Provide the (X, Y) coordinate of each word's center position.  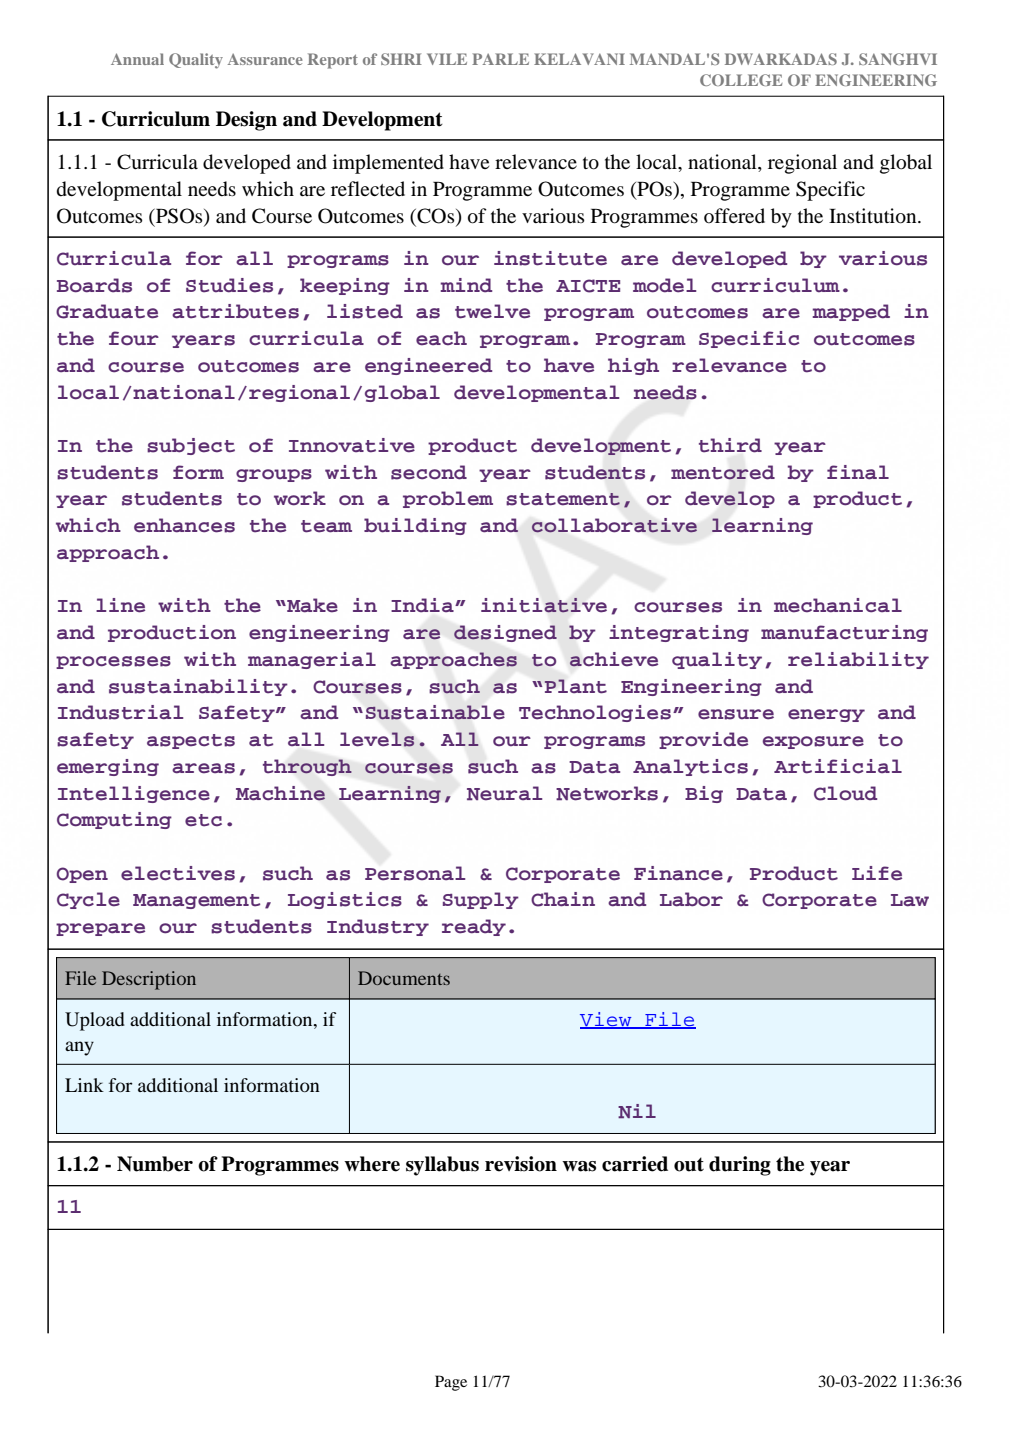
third (730, 445)
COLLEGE (741, 80)
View (607, 1020)
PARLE (500, 59)
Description (149, 980)
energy (826, 715)
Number (155, 1164)
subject (191, 446)
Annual (137, 59)
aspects (191, 741)
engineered (428, 366)
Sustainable (435, 712)
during (740, 1166)
